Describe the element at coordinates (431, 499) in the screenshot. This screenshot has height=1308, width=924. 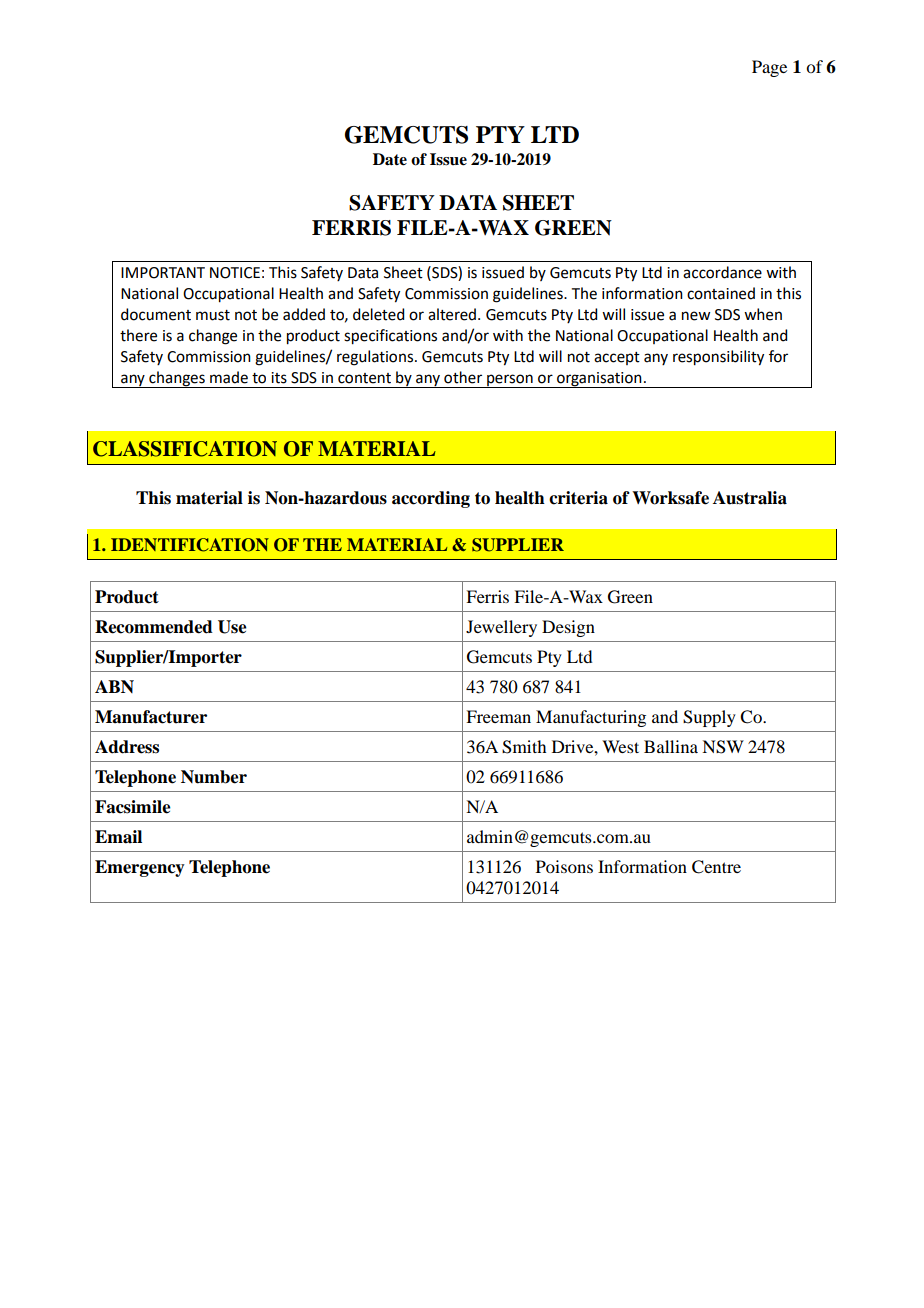
I see `according` at that location.
